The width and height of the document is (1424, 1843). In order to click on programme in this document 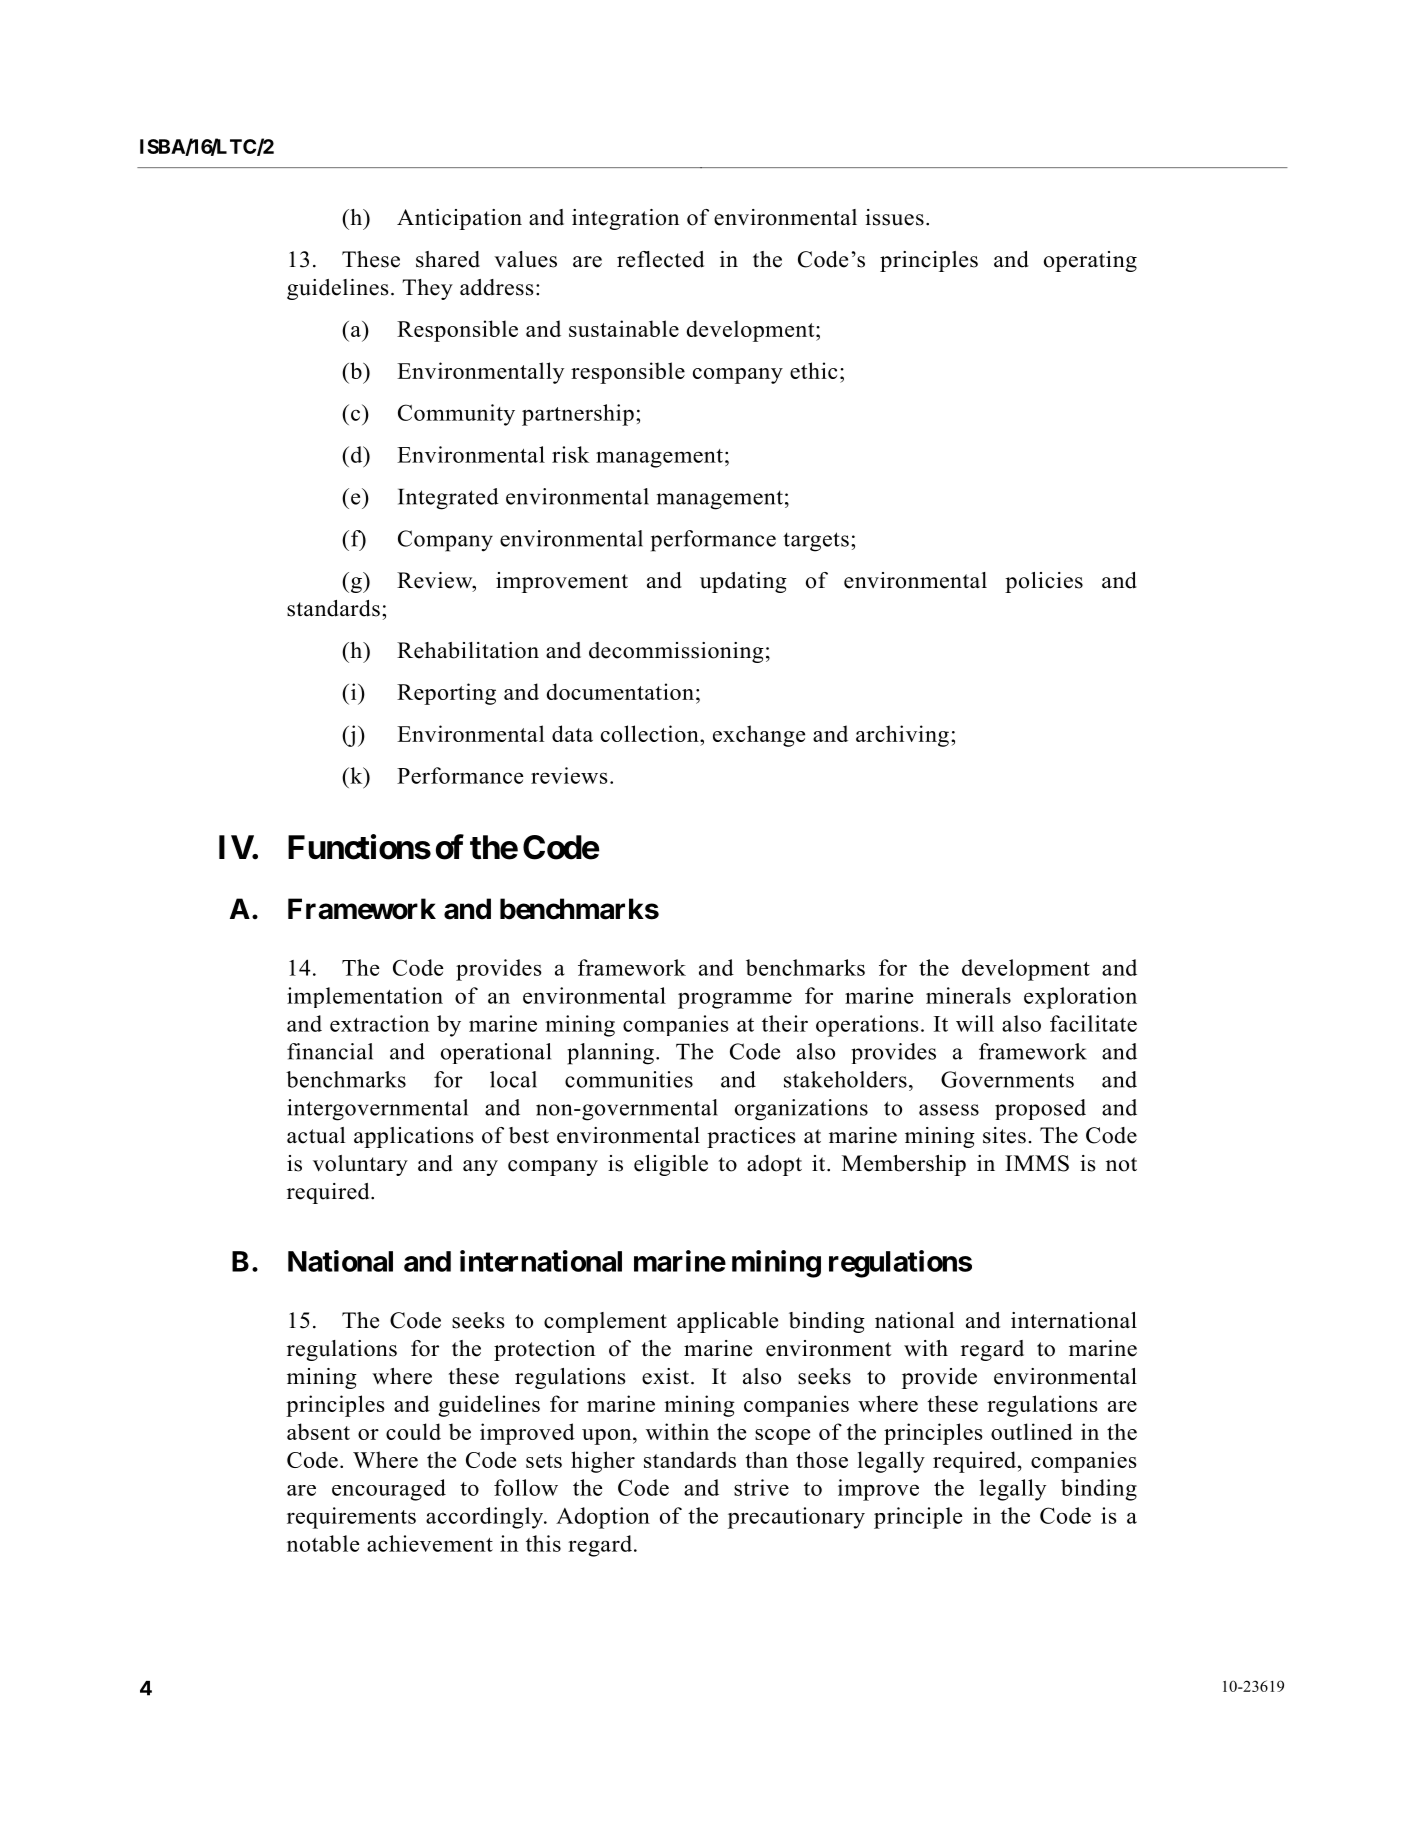, I will do `click(735, 1000)`.
